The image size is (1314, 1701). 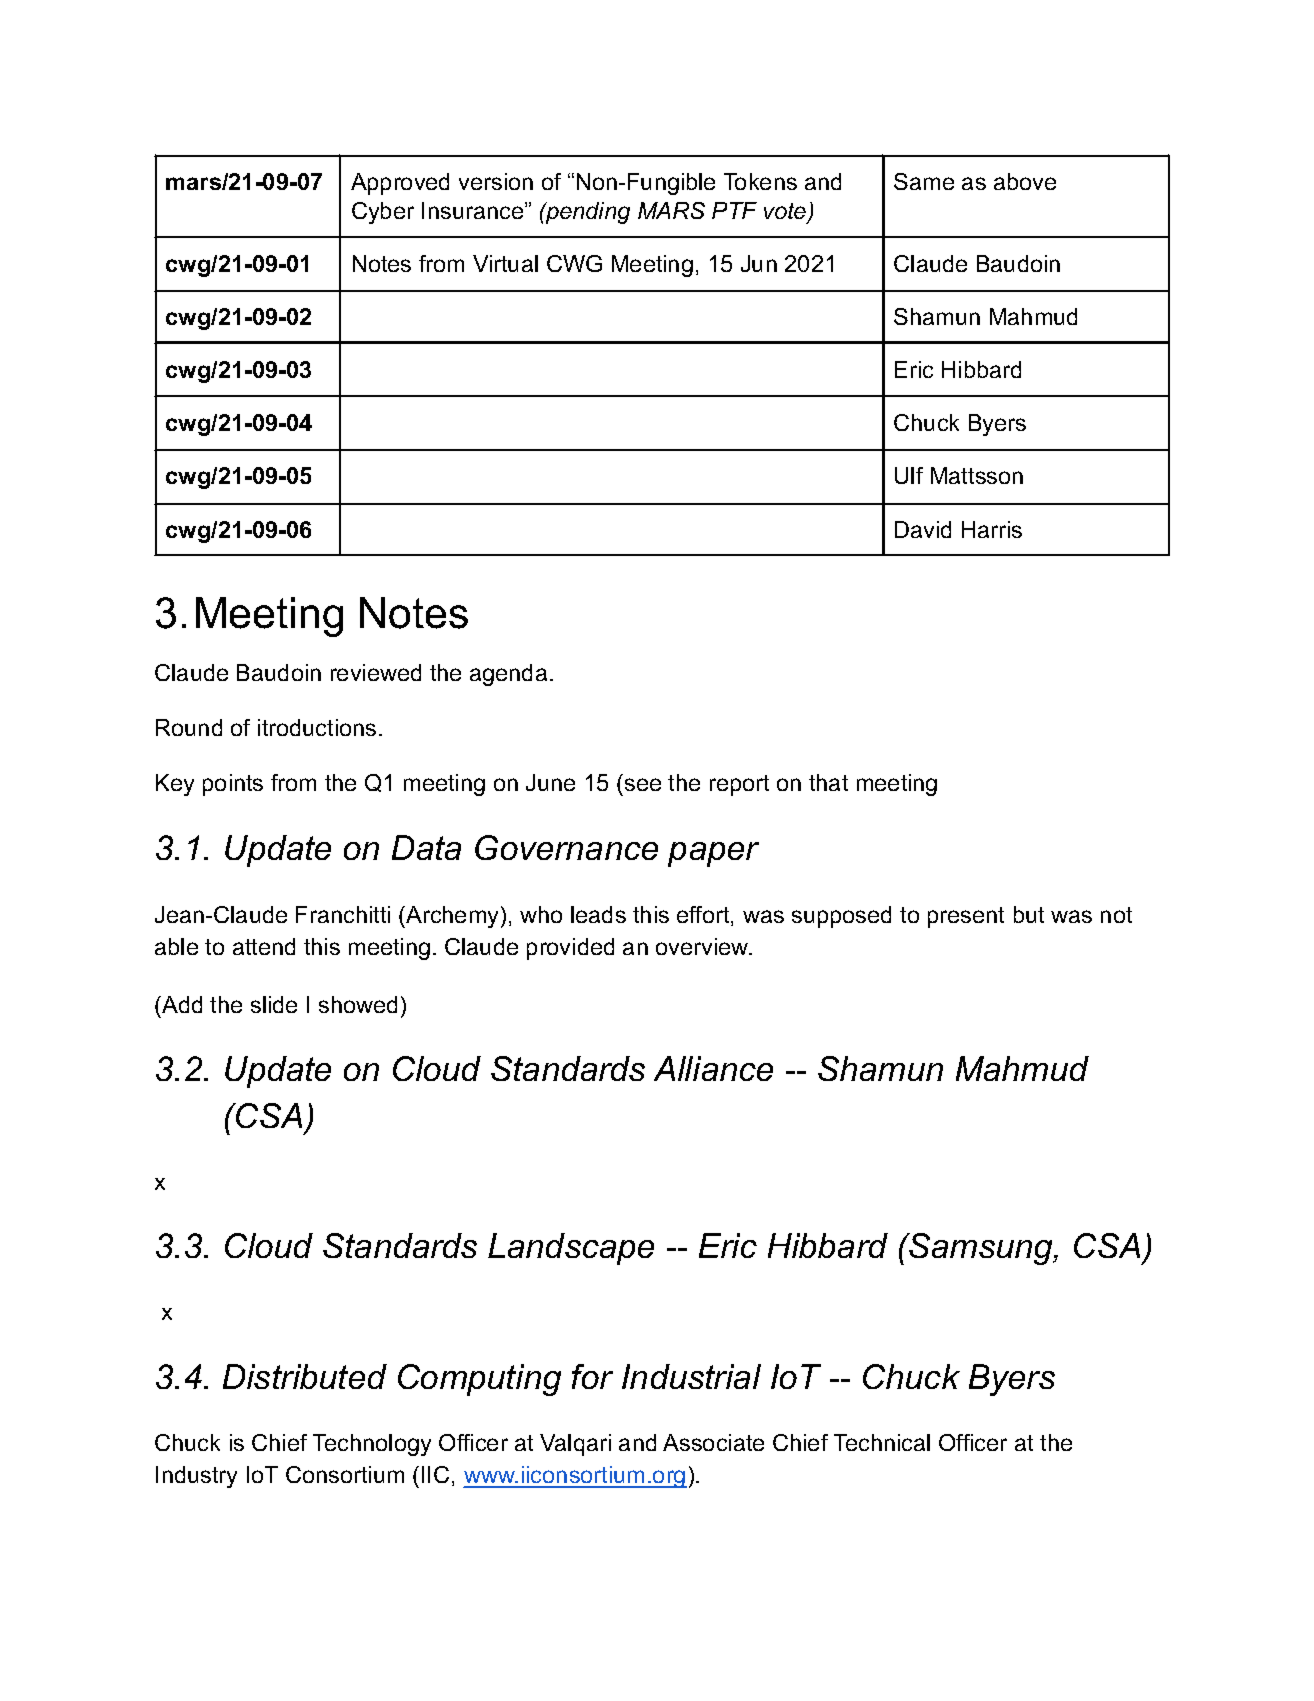 What do you see at coordinates (924, 181) in the document?
I see `Same` at bounding box center [924, 181].
